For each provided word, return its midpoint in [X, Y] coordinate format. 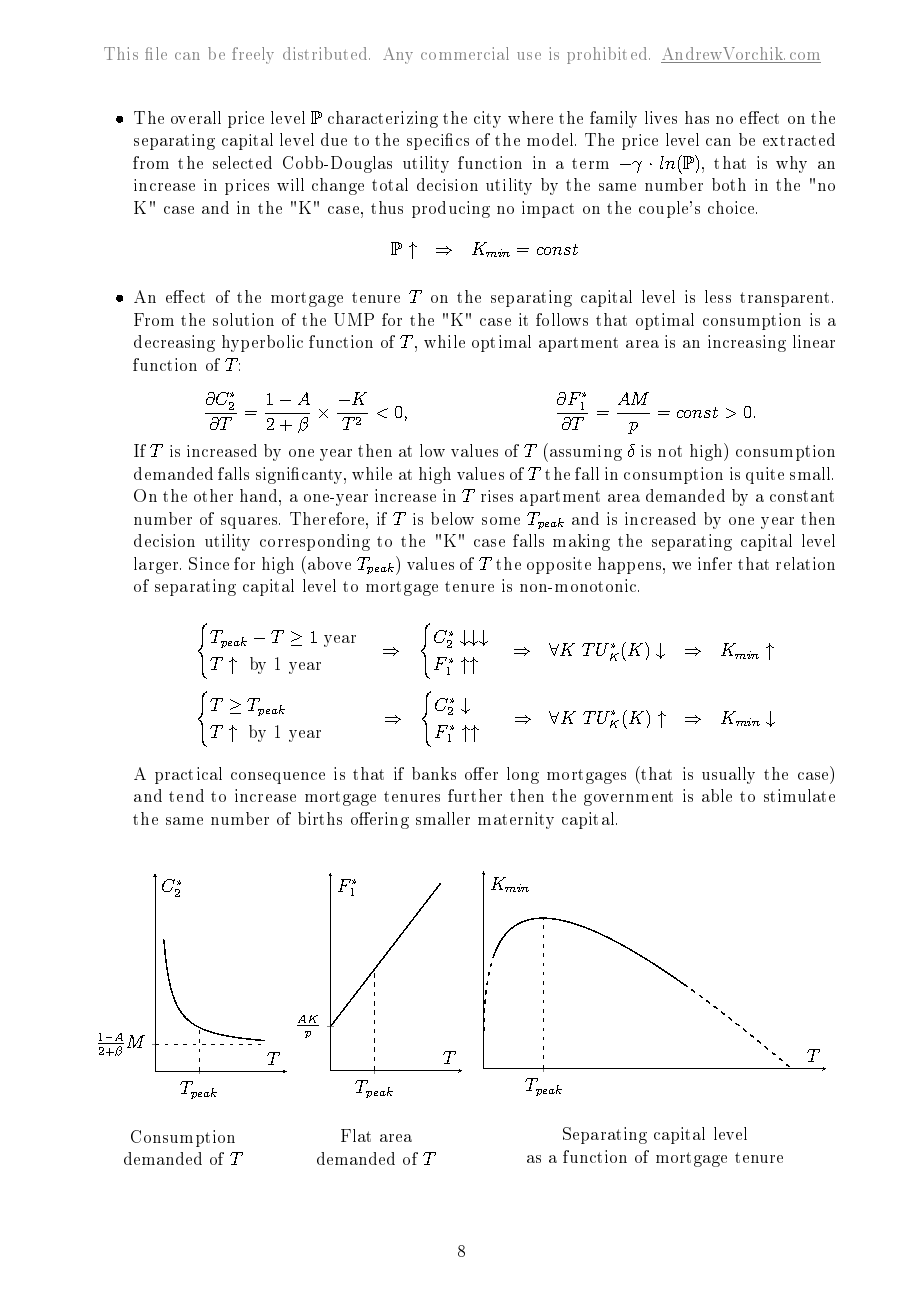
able [717, 795]
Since [209, 563]
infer [715, 563]
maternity [516, 820]
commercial [465, 53]
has [697, 117]
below [452, 518]
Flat [356, 1135]
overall [196, 117]
